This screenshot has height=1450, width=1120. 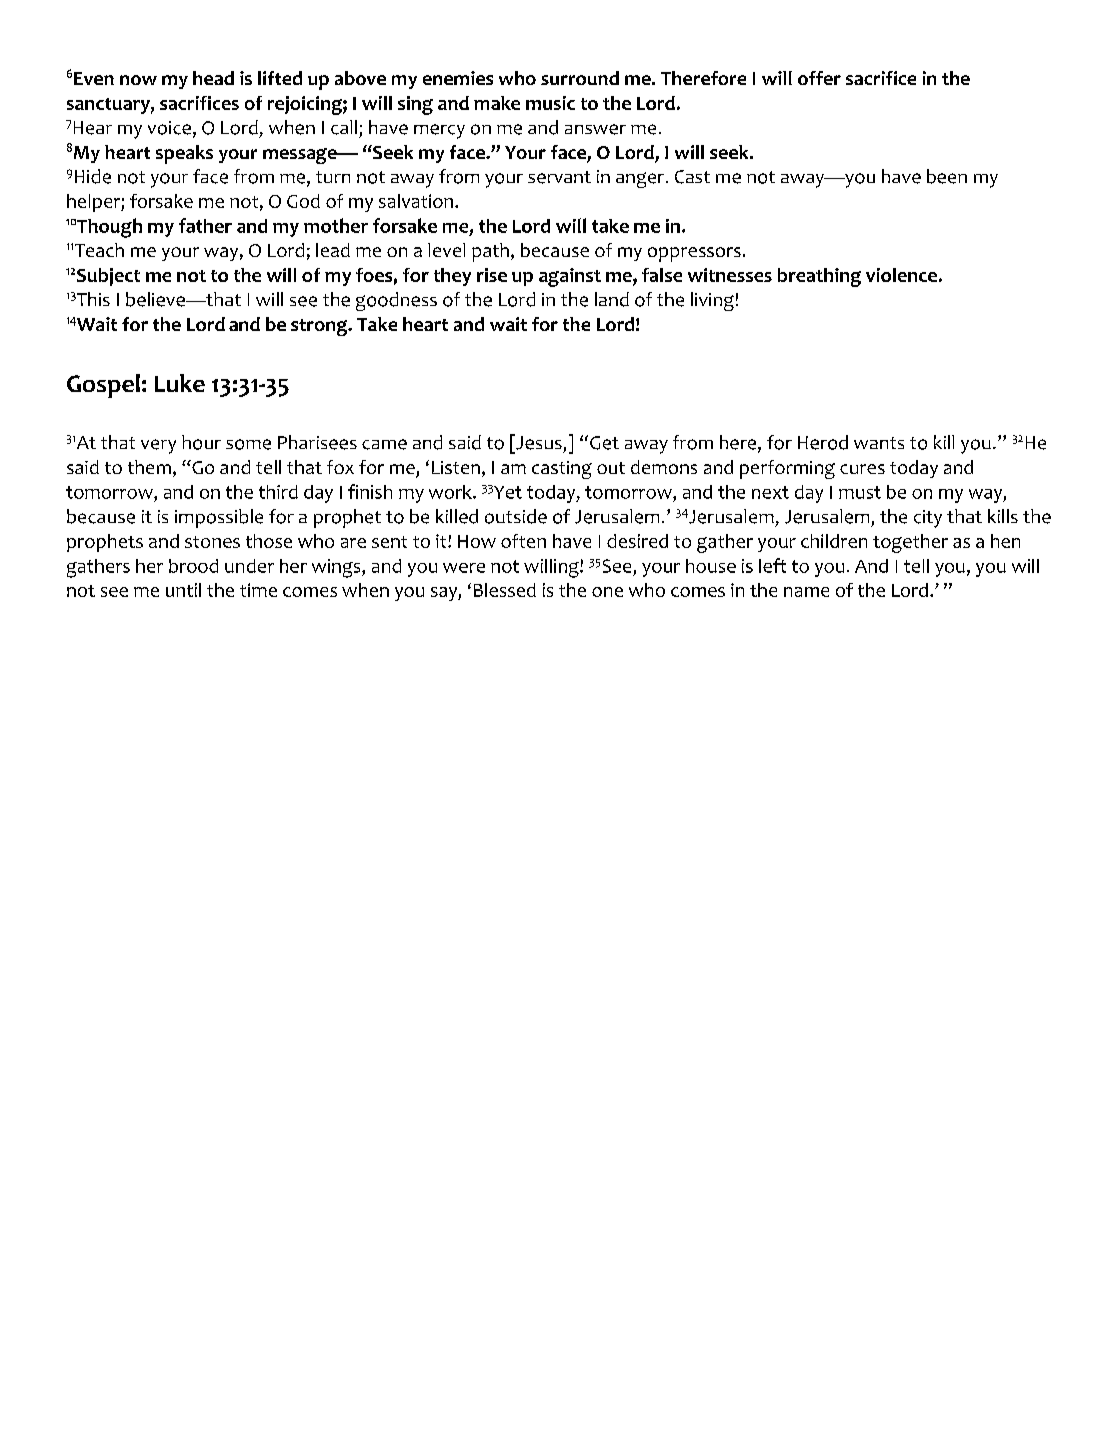 I want to click on Jesus, so click(x=538, y=442).
